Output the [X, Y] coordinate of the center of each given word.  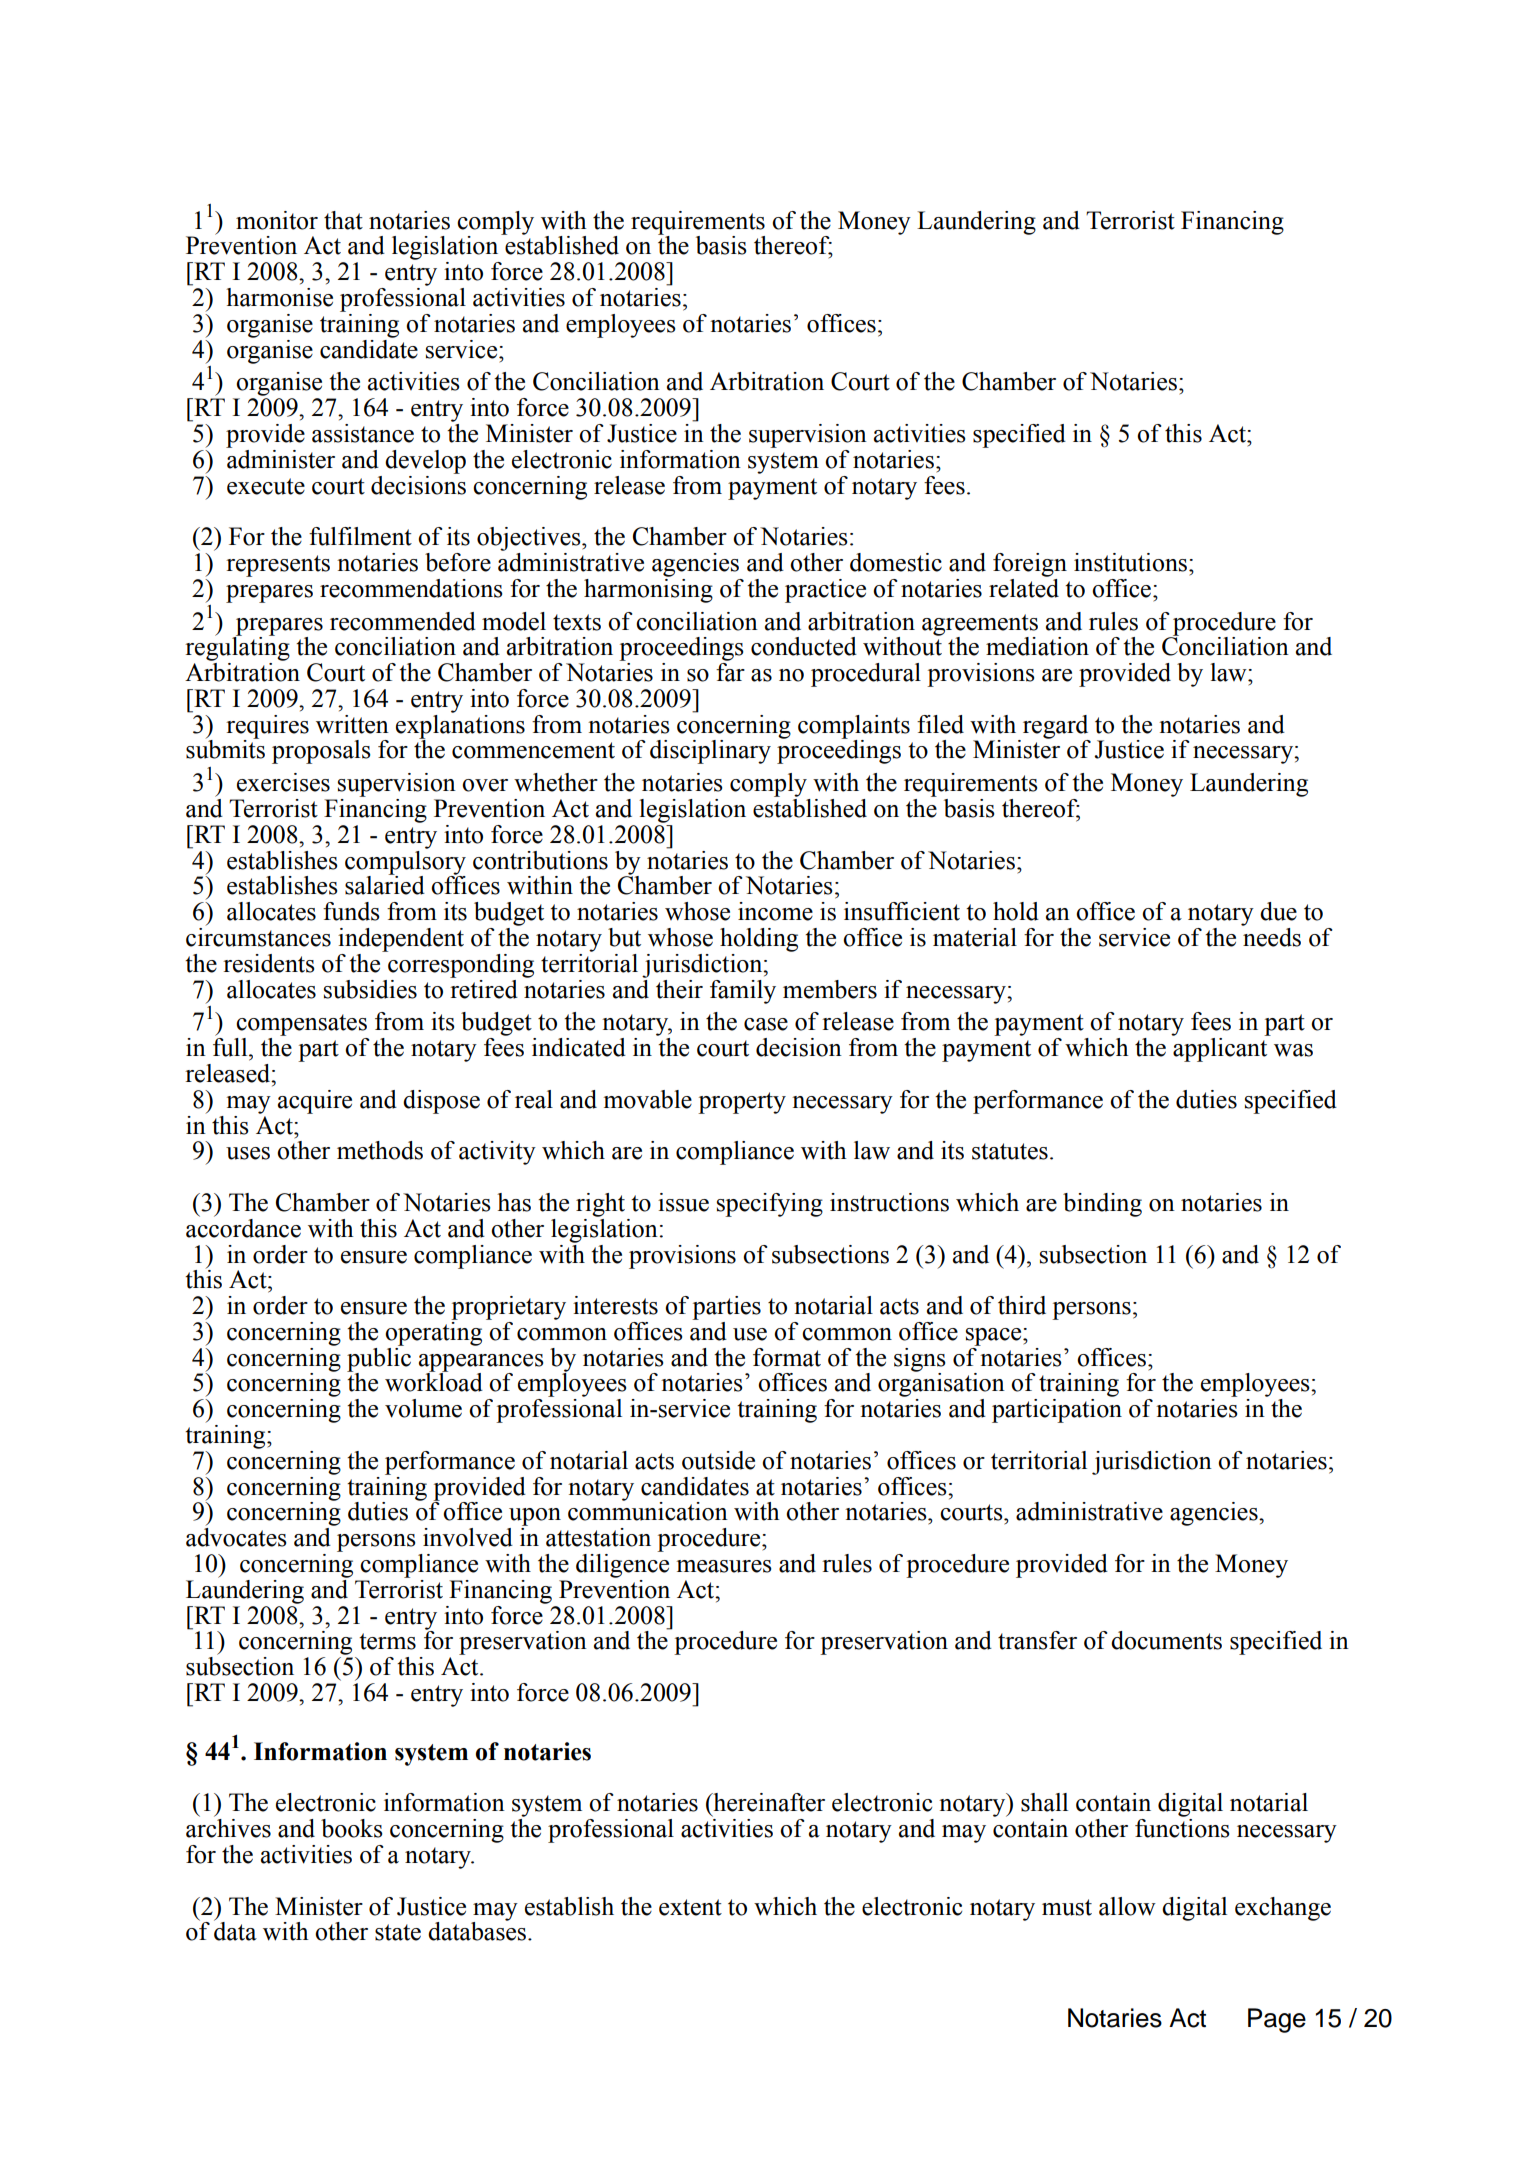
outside [718, 1460]
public [379, 1359]
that [343, 220]
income [775, 911]
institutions [1132, 562]
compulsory [405, 862]
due [1278, 911]
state [398, 1932]
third [1022, 1305]
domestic [896, 562]
